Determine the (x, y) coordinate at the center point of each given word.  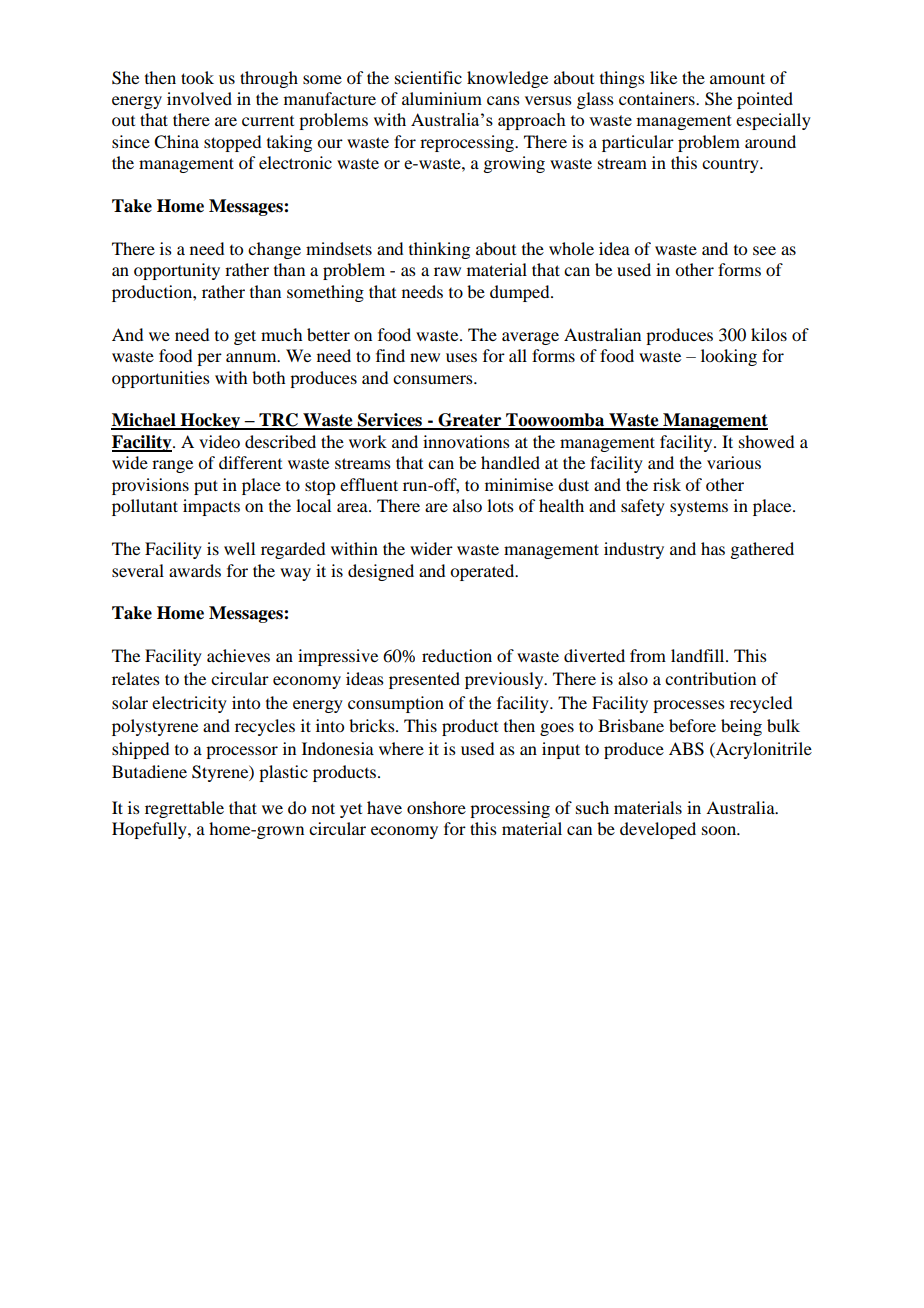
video (219, 441)
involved (199, 98)
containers (658, 98)
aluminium (442, 98)
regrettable (184, 809)
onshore (436, 807)
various (734, 462)
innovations (466, 441)
